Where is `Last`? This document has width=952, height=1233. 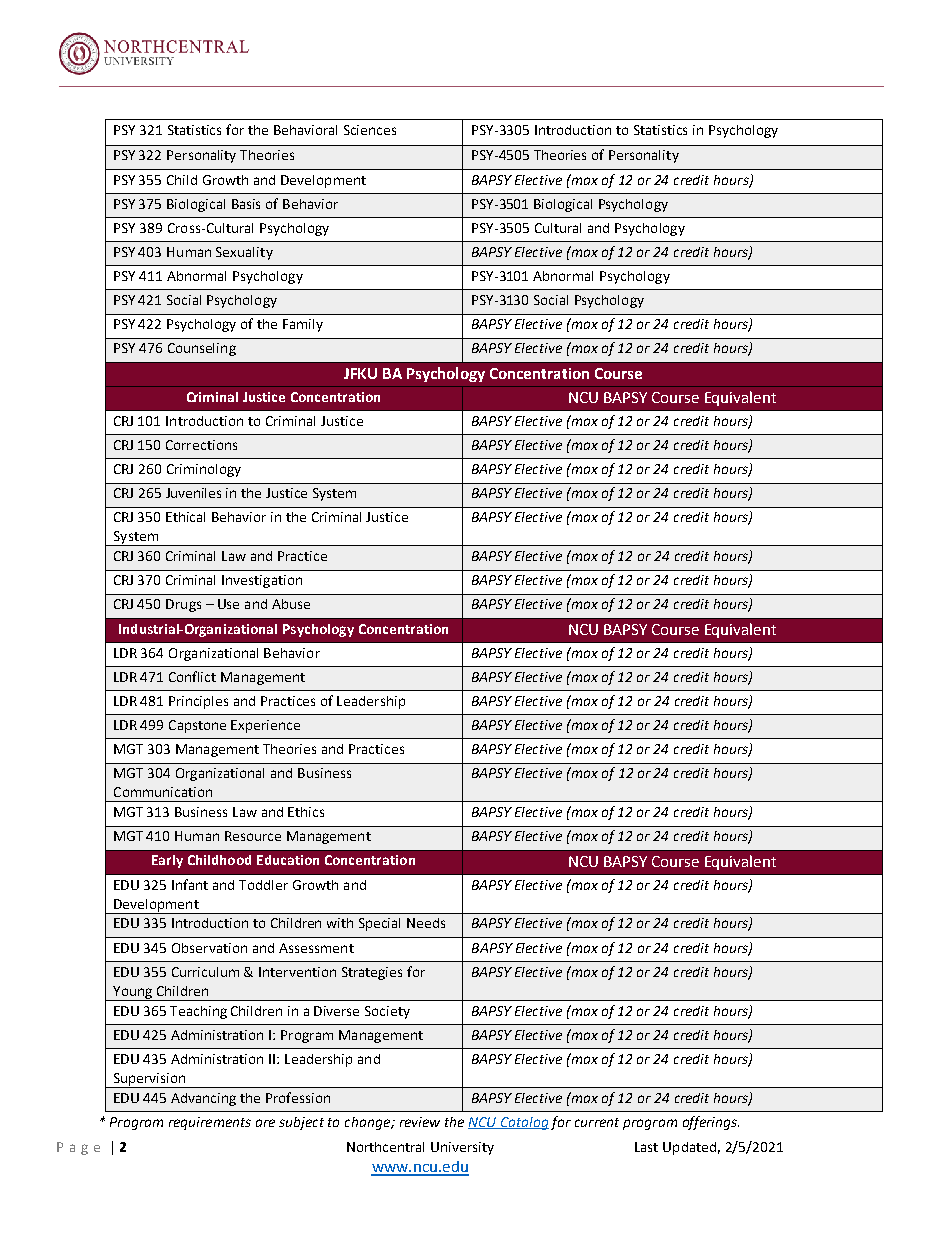 Last is located at coordinates (646, 1147).
